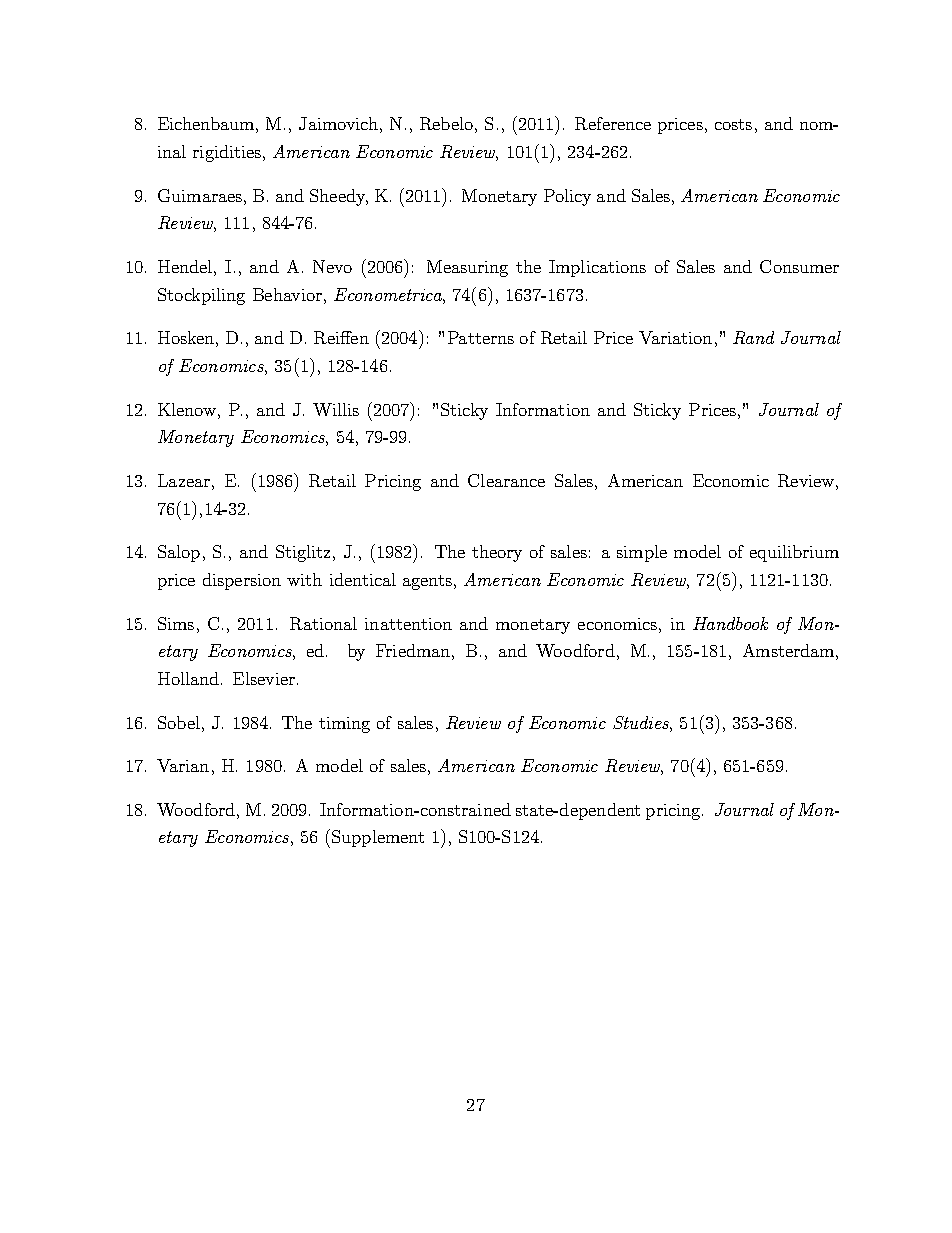  What do you see at coordinates (429, 582) in the screenshot?
I see `agents` at bounding box center [429, 582].
